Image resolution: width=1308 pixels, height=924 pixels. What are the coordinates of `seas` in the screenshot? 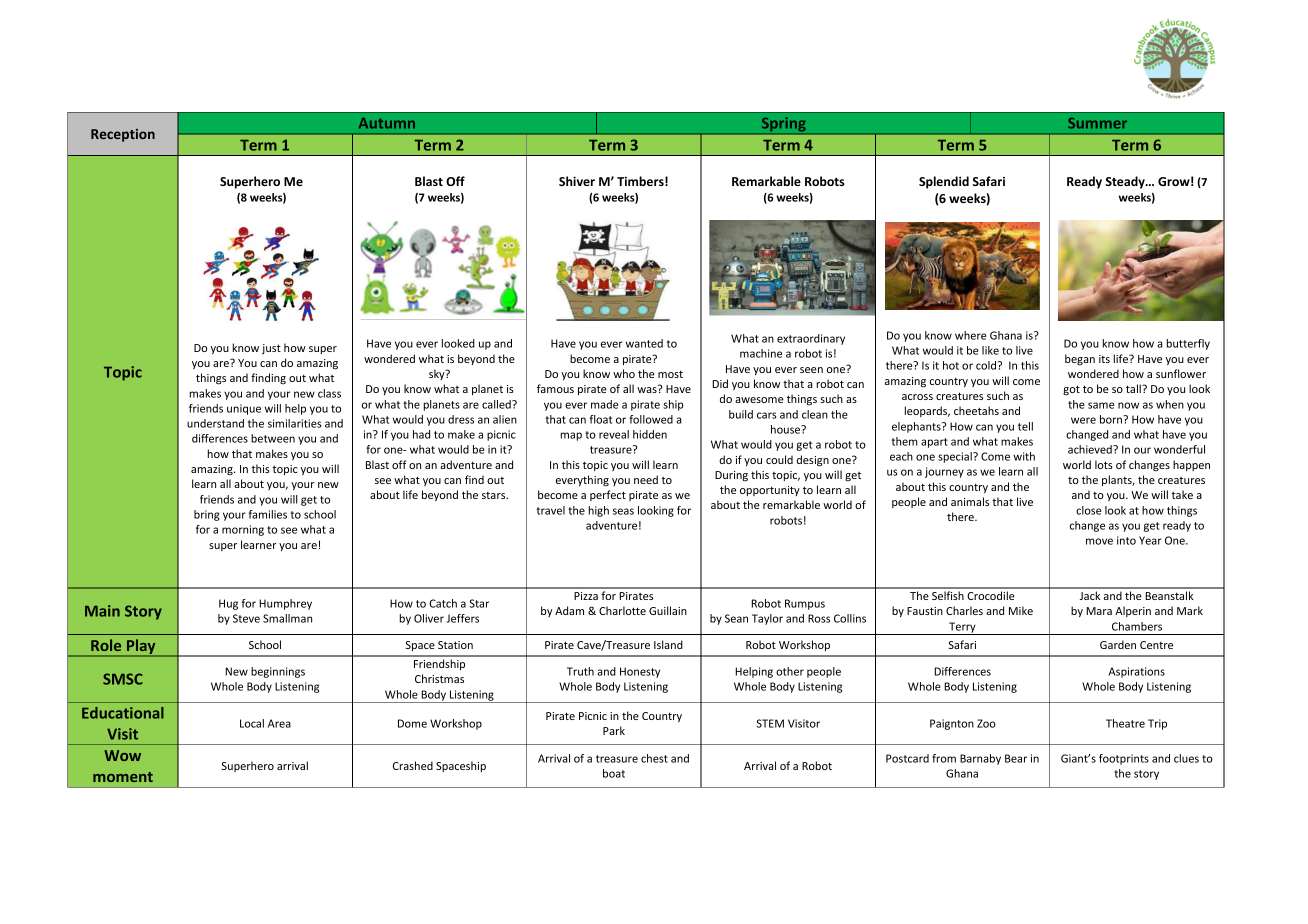 It's located at (623, 511).
